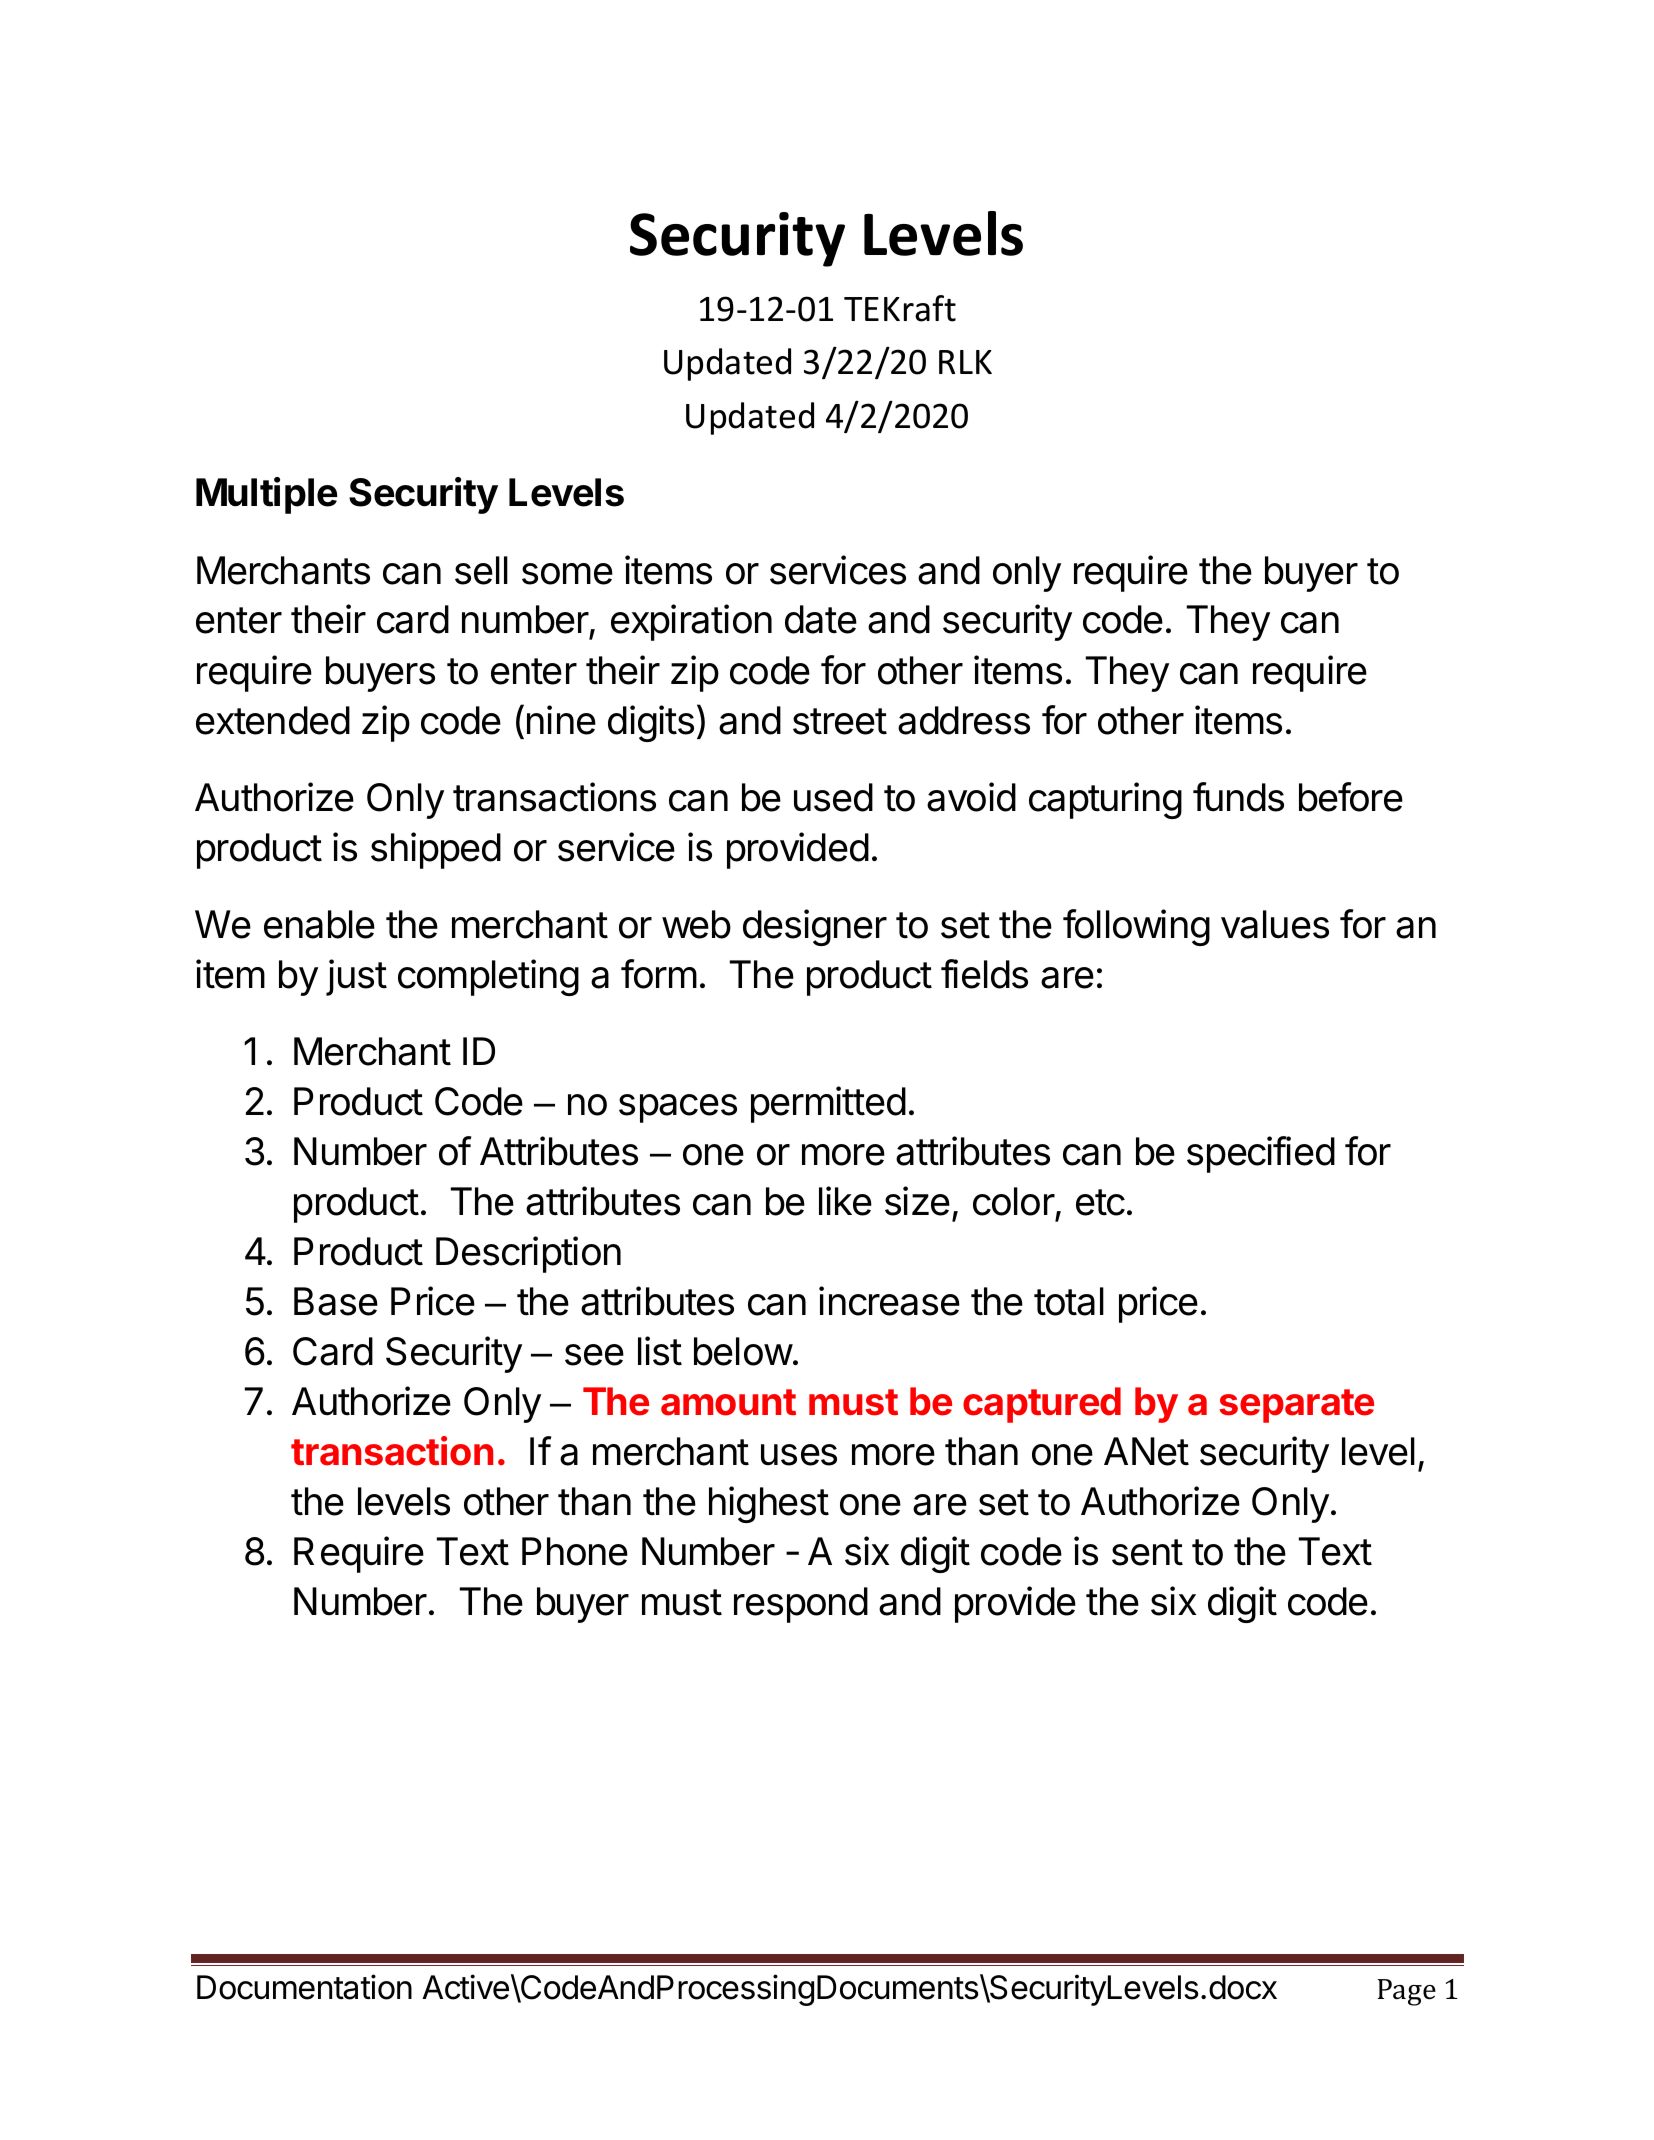 The width and height of the image is (1654, 2140). What do you see at coordinates (1296, 1406) in the image?
I see `separate` at bounding box center [1296, 1406].
